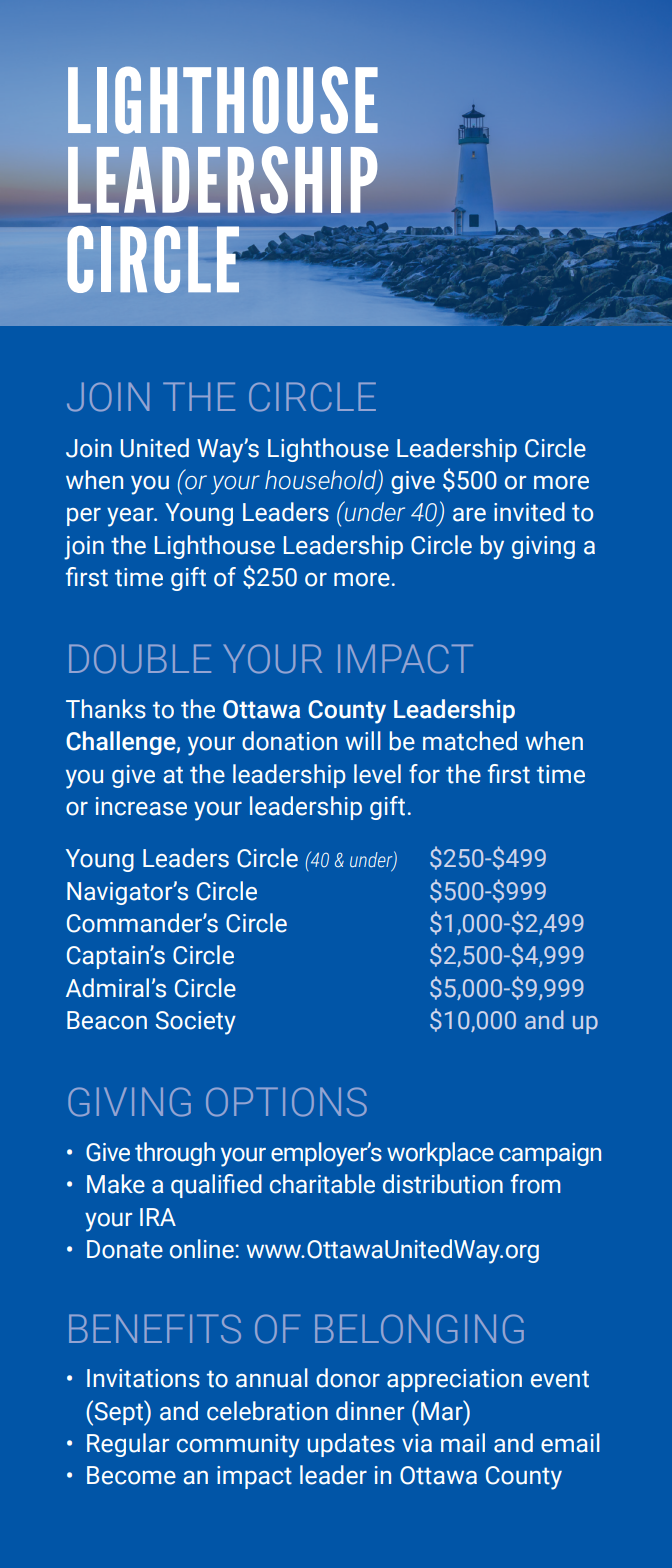  Describe the element at coordinates (141, 806) in the screenshot. I see `increase` at that location.
